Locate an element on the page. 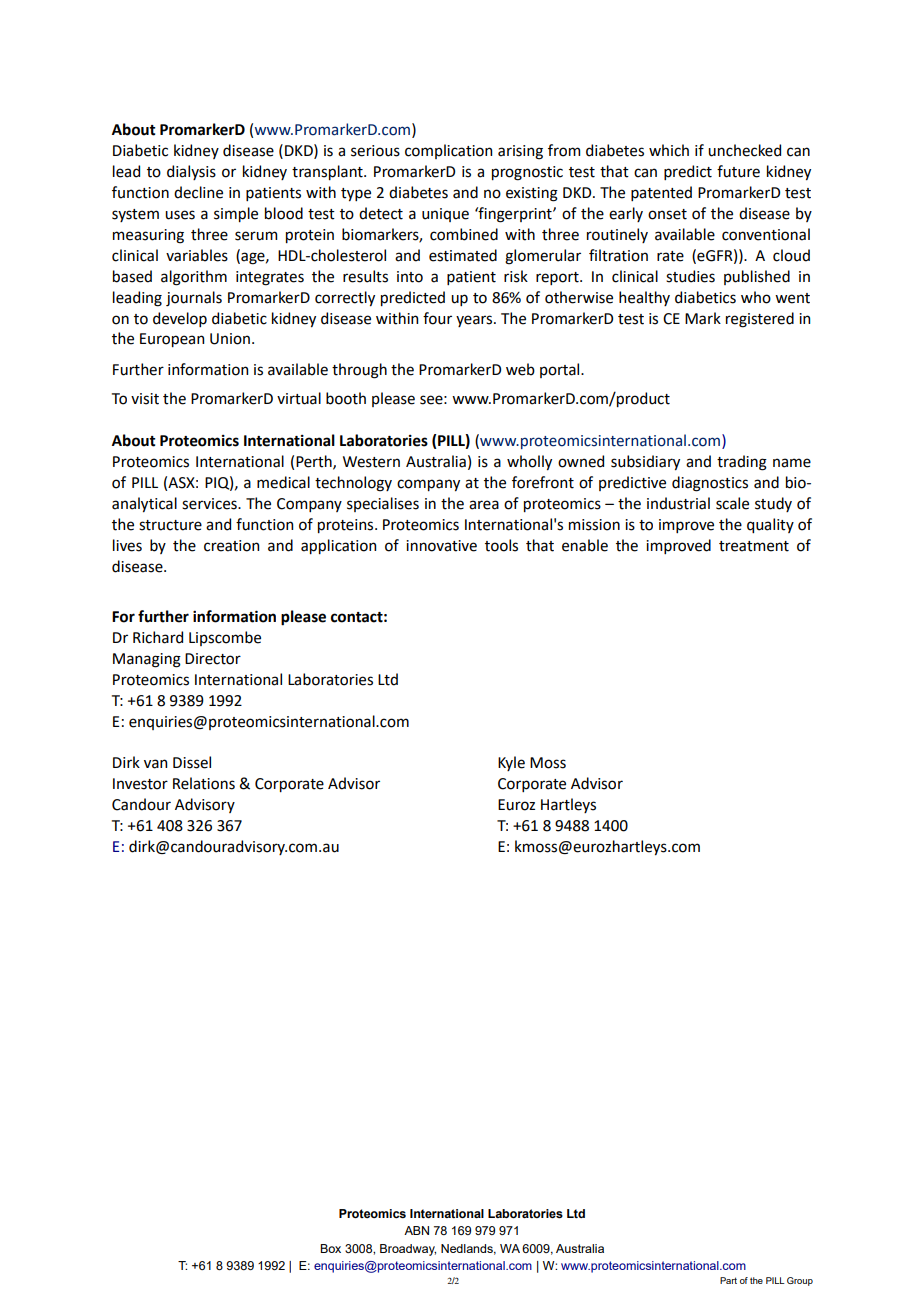  future is located at coordinates (738, 171).
